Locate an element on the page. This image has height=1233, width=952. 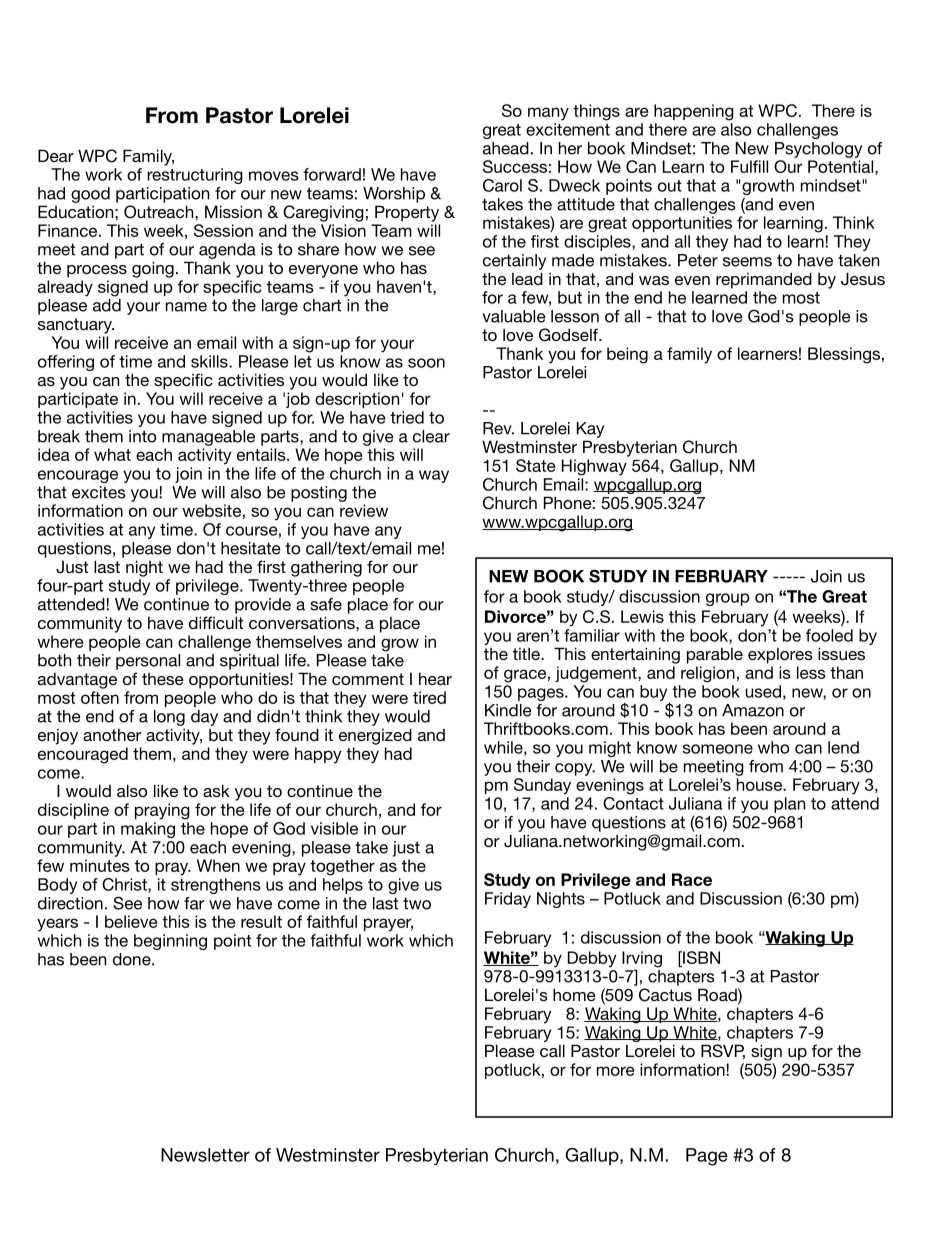
Highway is located at coordinates (594, 467).
